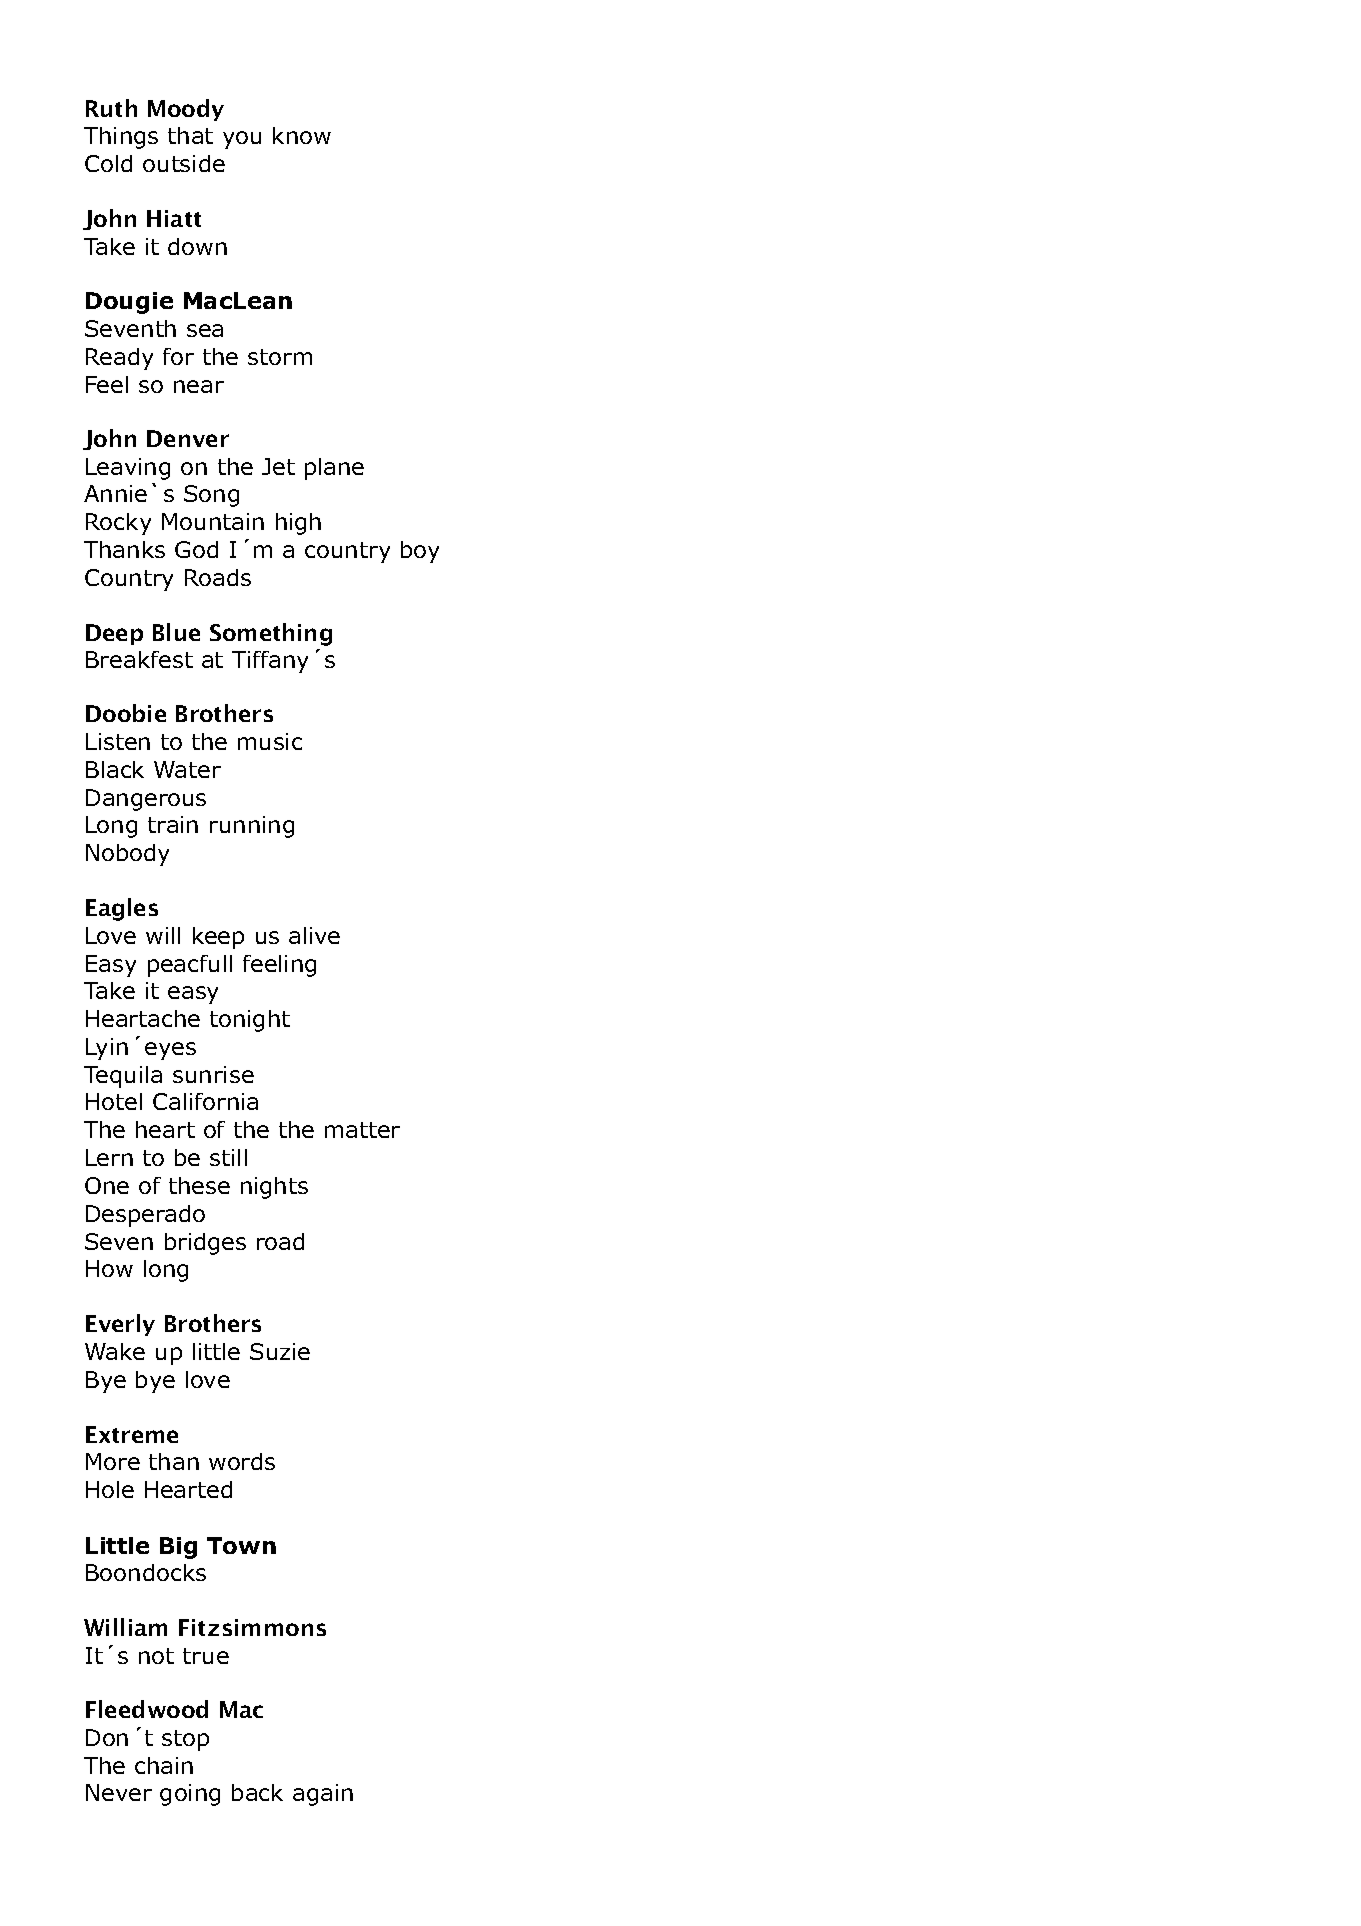  I want to click on back, so click(257, 1792).
